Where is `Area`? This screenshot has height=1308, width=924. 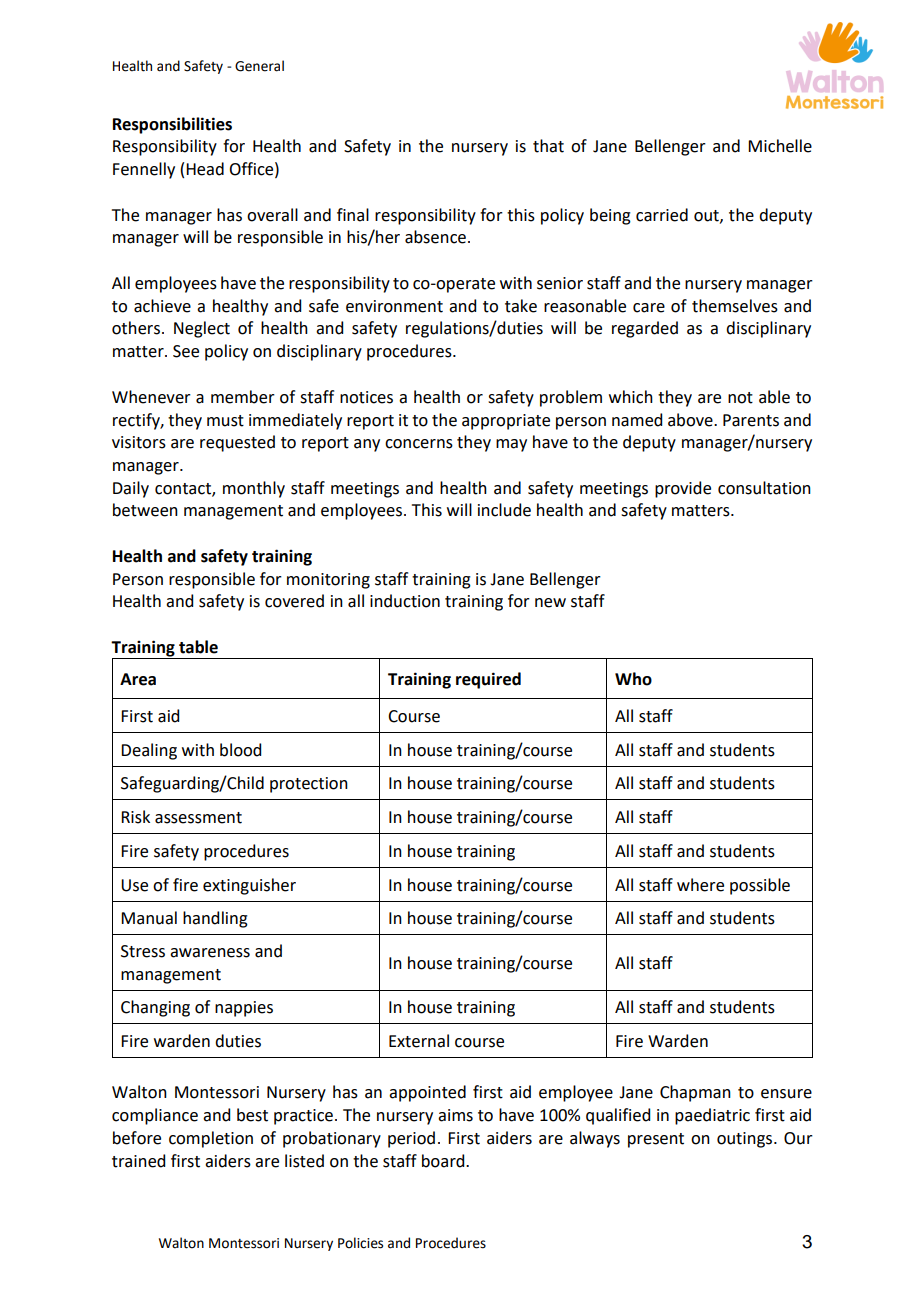 Area is located at coordinates (138, 679).
